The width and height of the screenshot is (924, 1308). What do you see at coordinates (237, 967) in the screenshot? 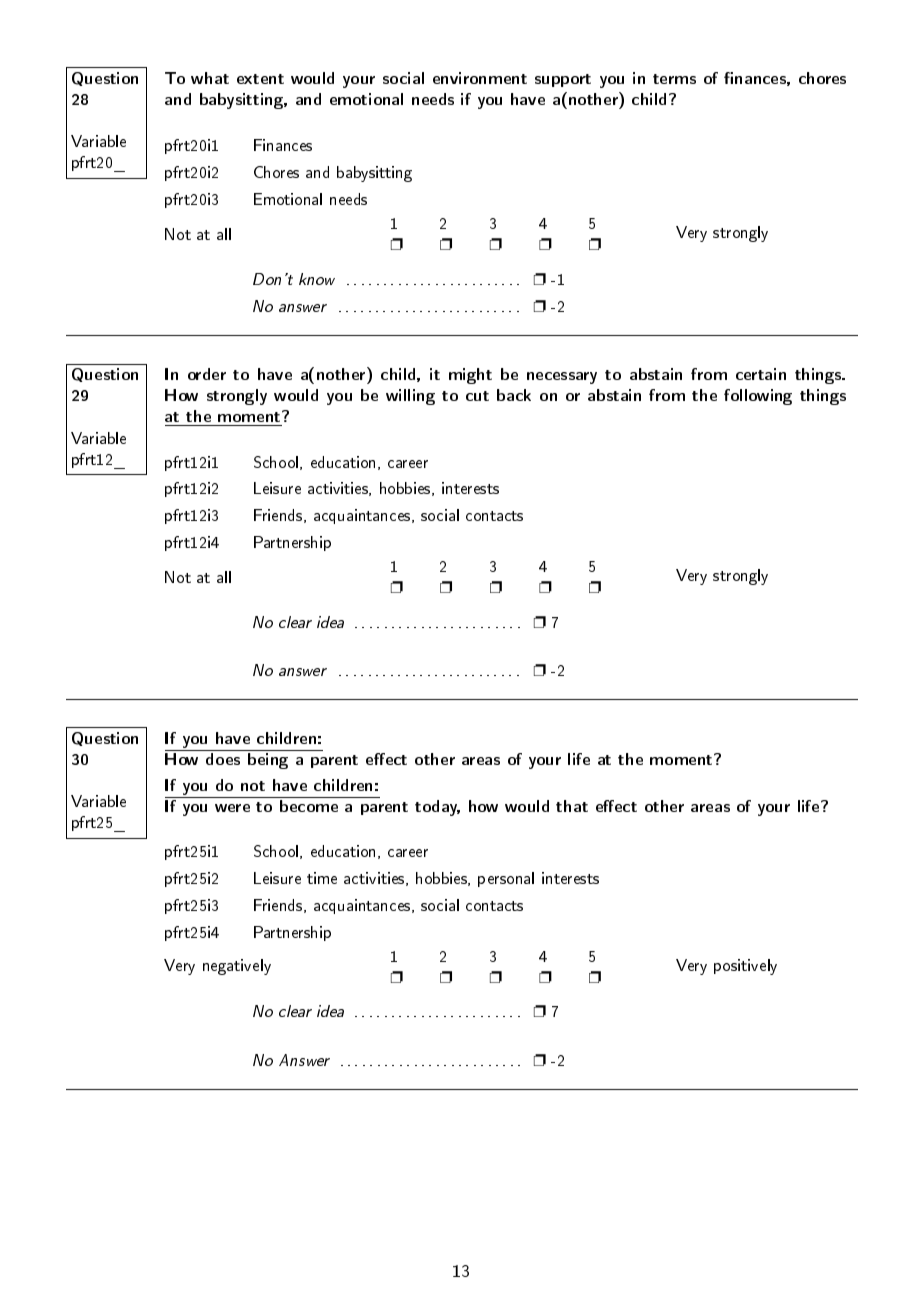
I see `negatively` at bounding box center [237, 967].
